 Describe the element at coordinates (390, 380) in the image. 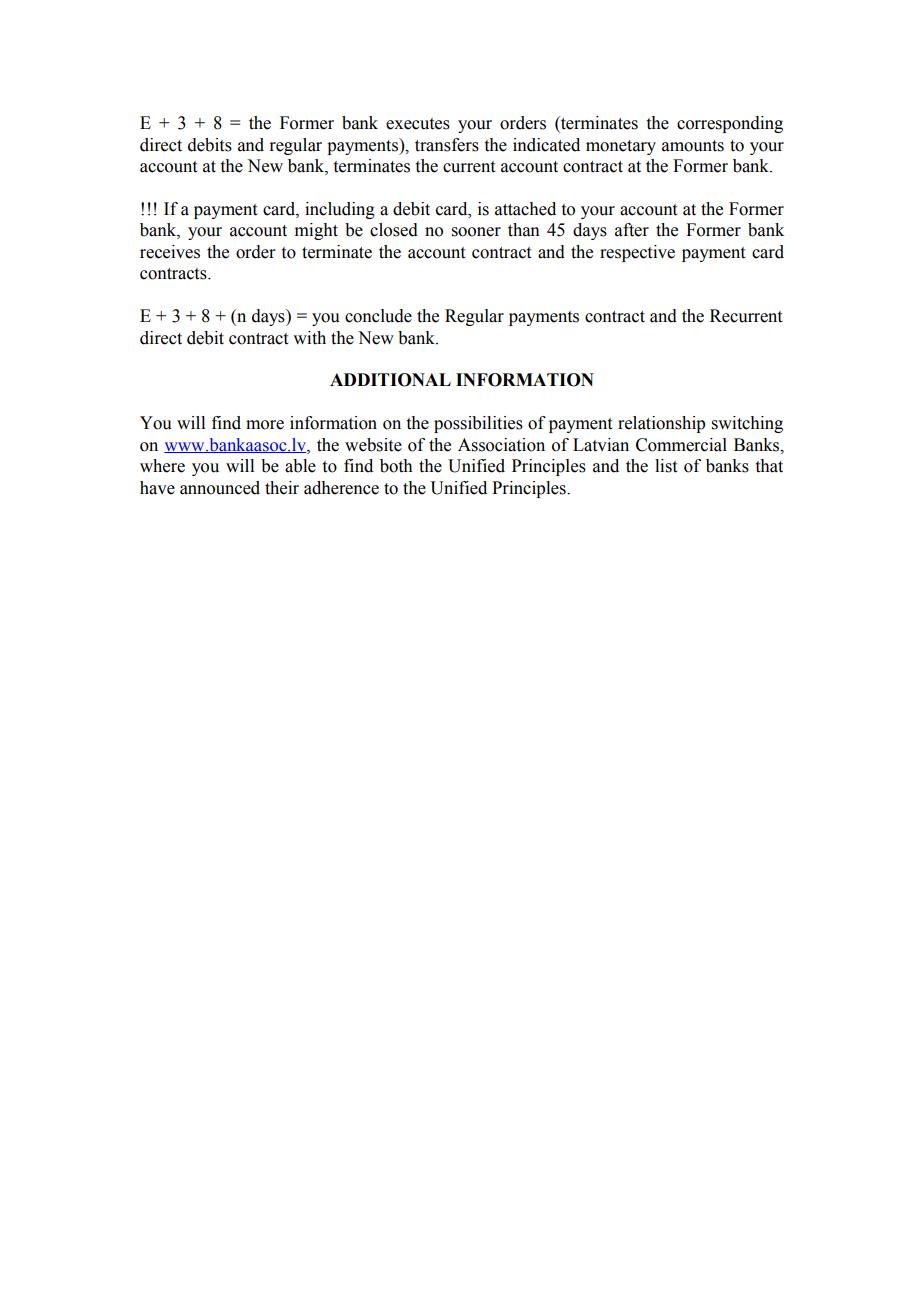

I see `ADDITIONAL` at that location.
